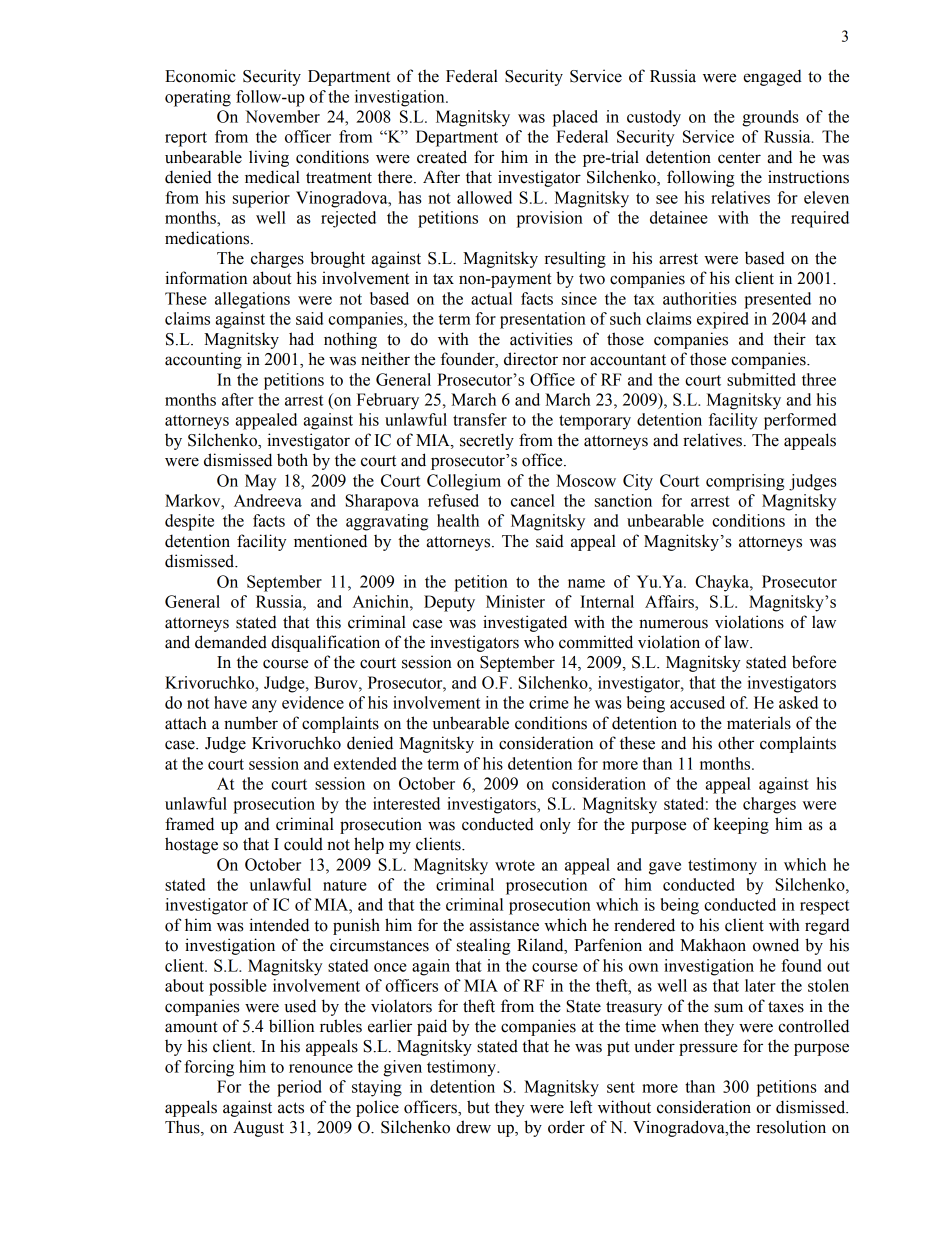  Describe the element at coordinates (575, 118) in the image. I see `placed` at that location.
